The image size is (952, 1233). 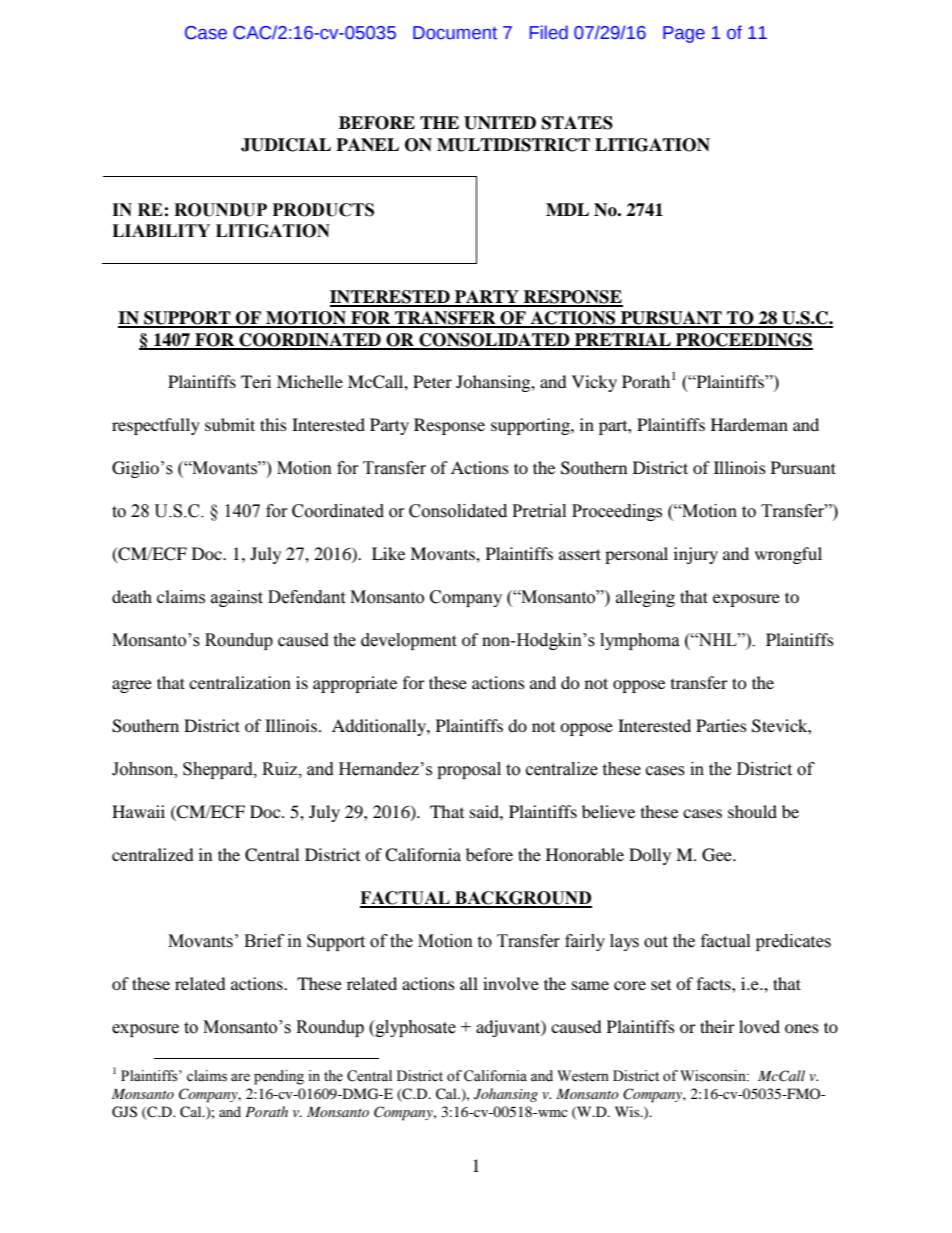 I want to click on involve, so click(x=511, y=983).
